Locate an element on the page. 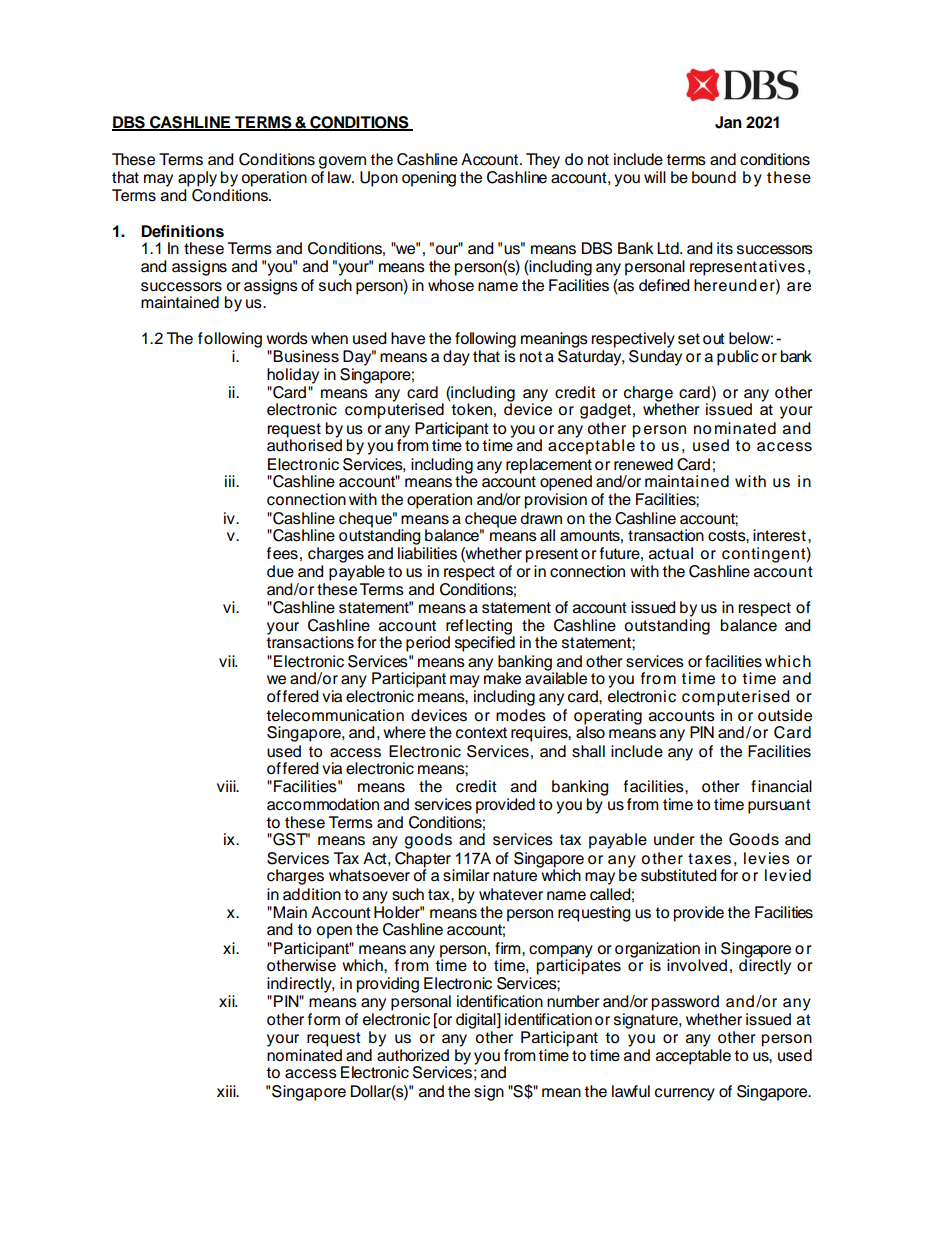 Image resolution: width=952 pixels, height=1233 pixels. xiii is located at coordinates (227, 1091).
